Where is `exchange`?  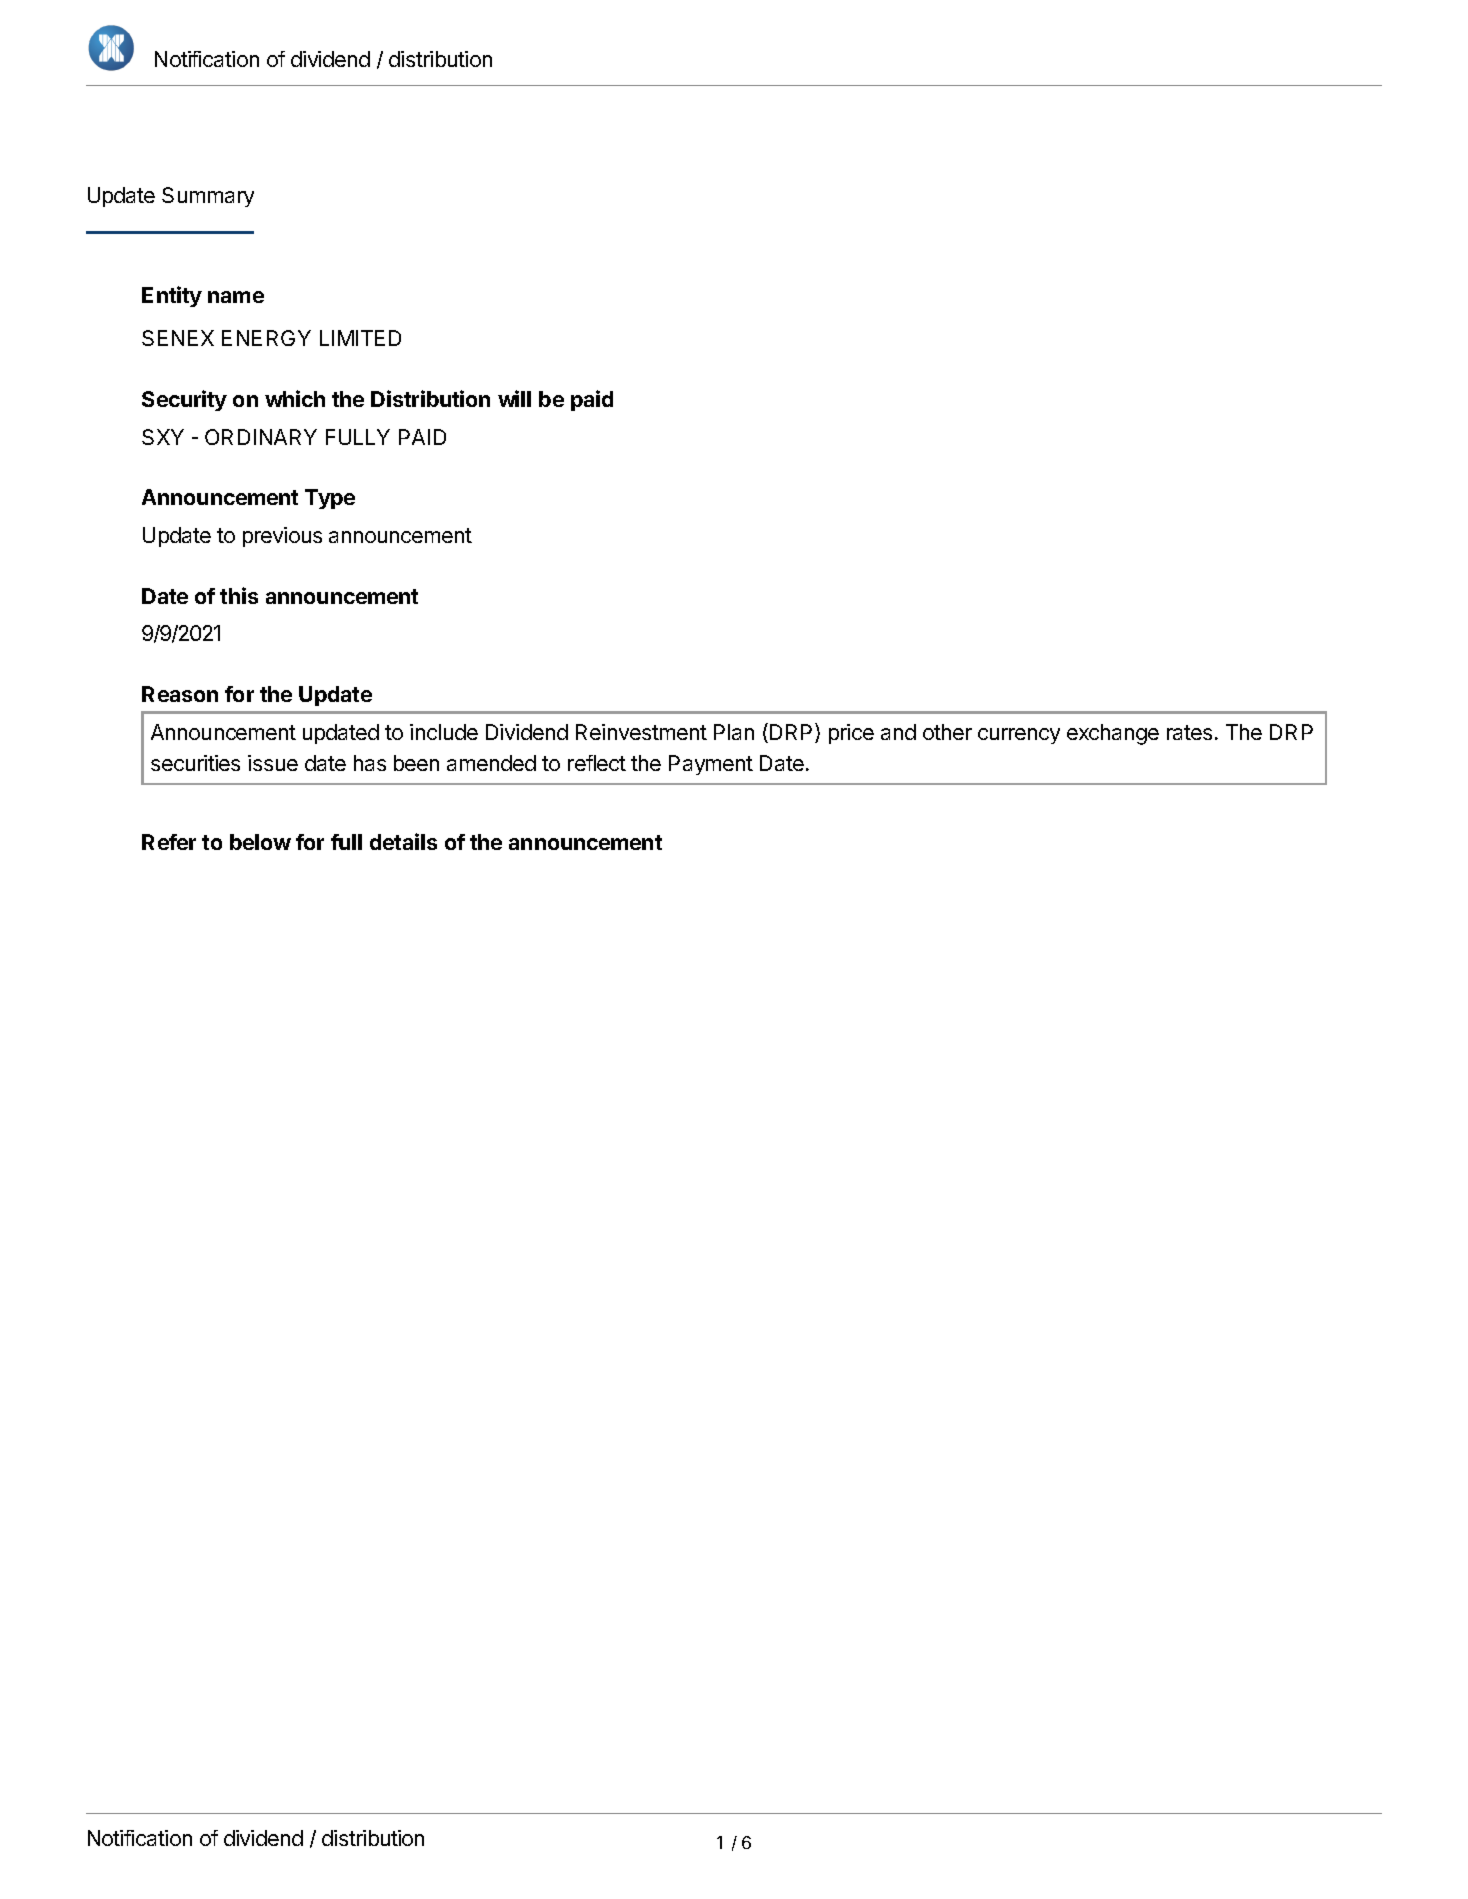 exchange is located at coordinates (1113, 734).
